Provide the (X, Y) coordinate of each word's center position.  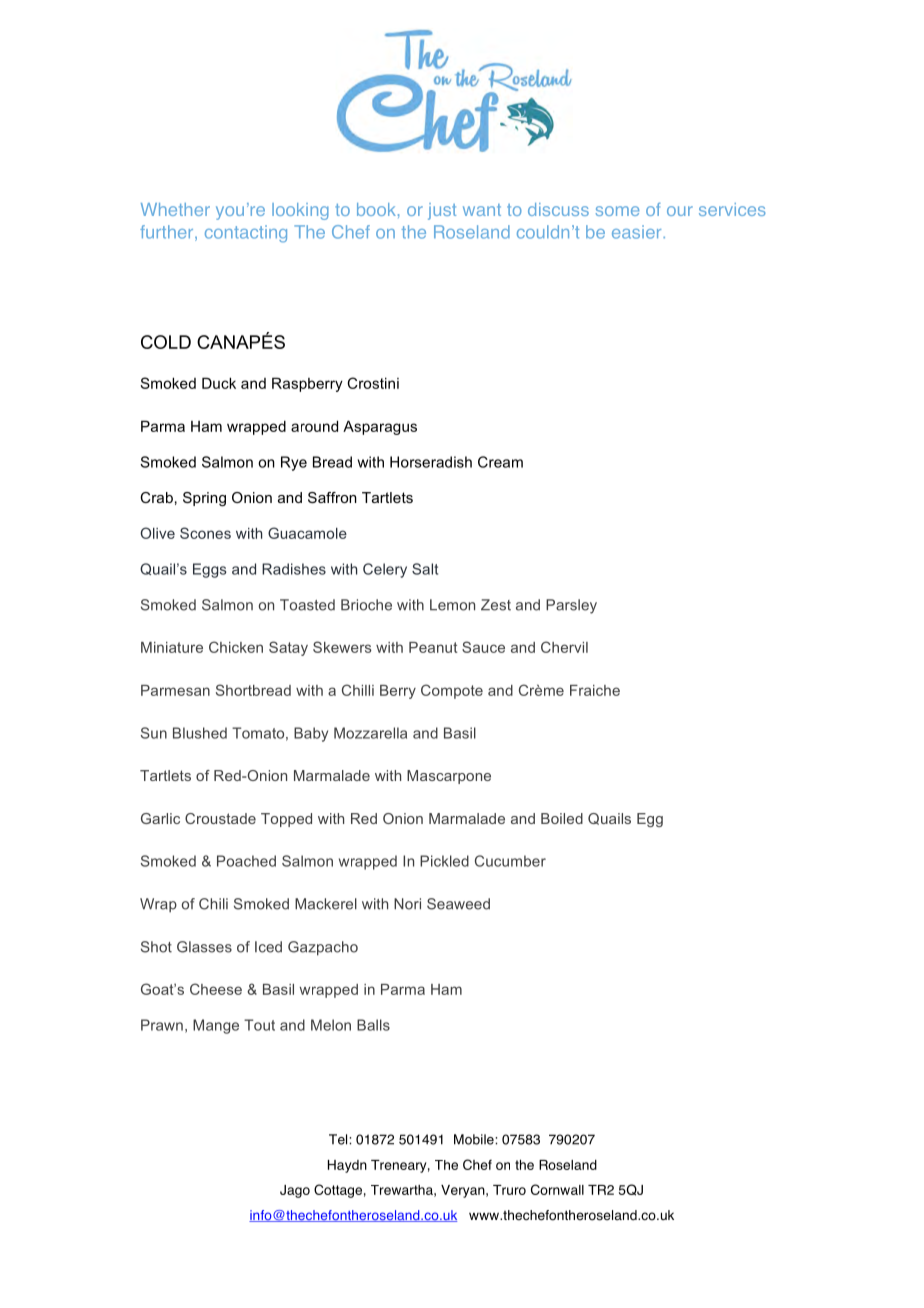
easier (638, 232)
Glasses (204, 947)
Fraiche (595, 690)
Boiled (562, 818)
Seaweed (458, 904)
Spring (204, 499)
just (442, 211)
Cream (500, 462)
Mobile (475, 1139)
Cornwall (557, 1189)
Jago (295, 1191)
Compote (452, 691)
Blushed (200, 733)
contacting (246, 234)
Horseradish (431, 462)
